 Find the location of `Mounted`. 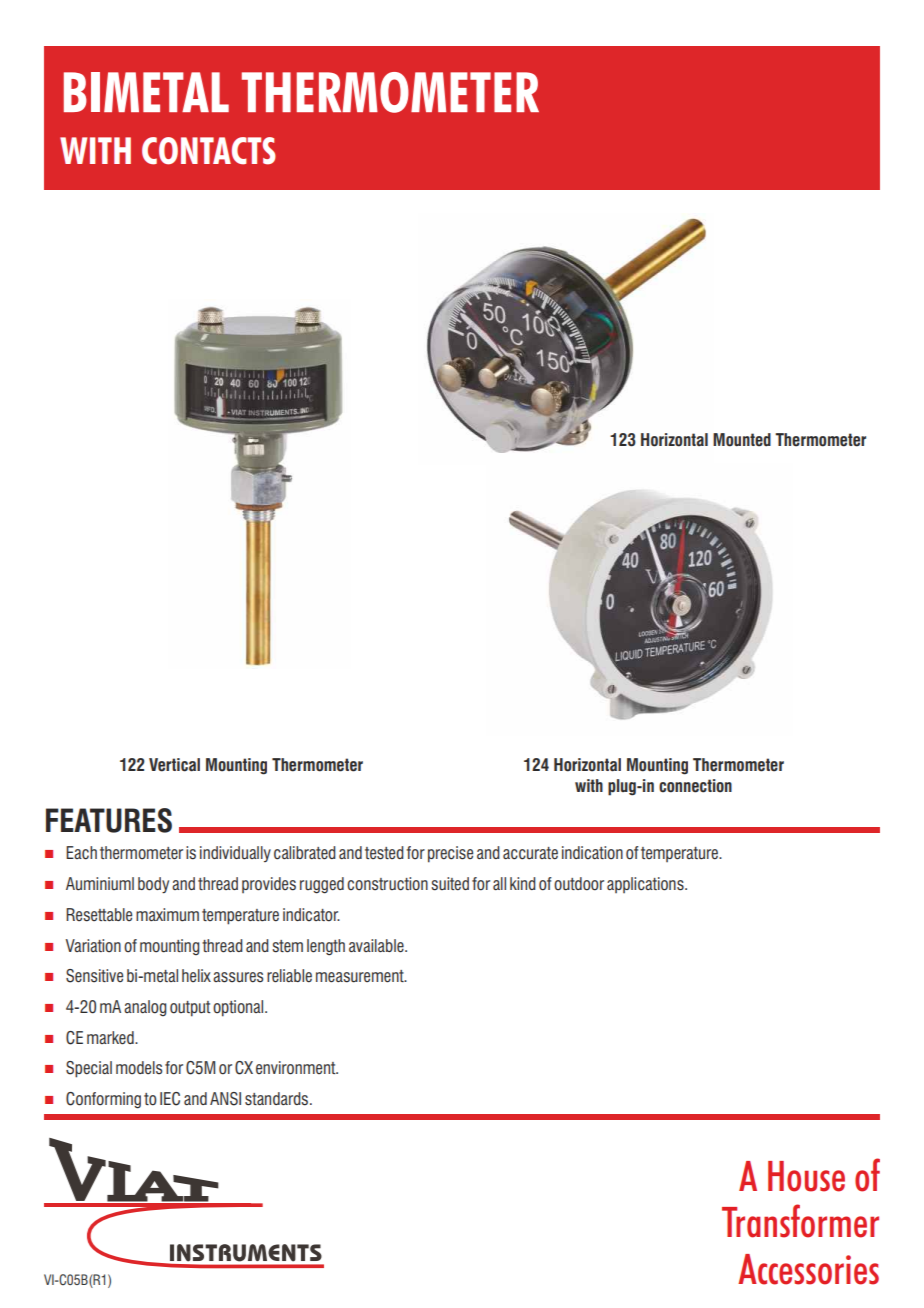

Mounted is located at coordinates (742, 440).
